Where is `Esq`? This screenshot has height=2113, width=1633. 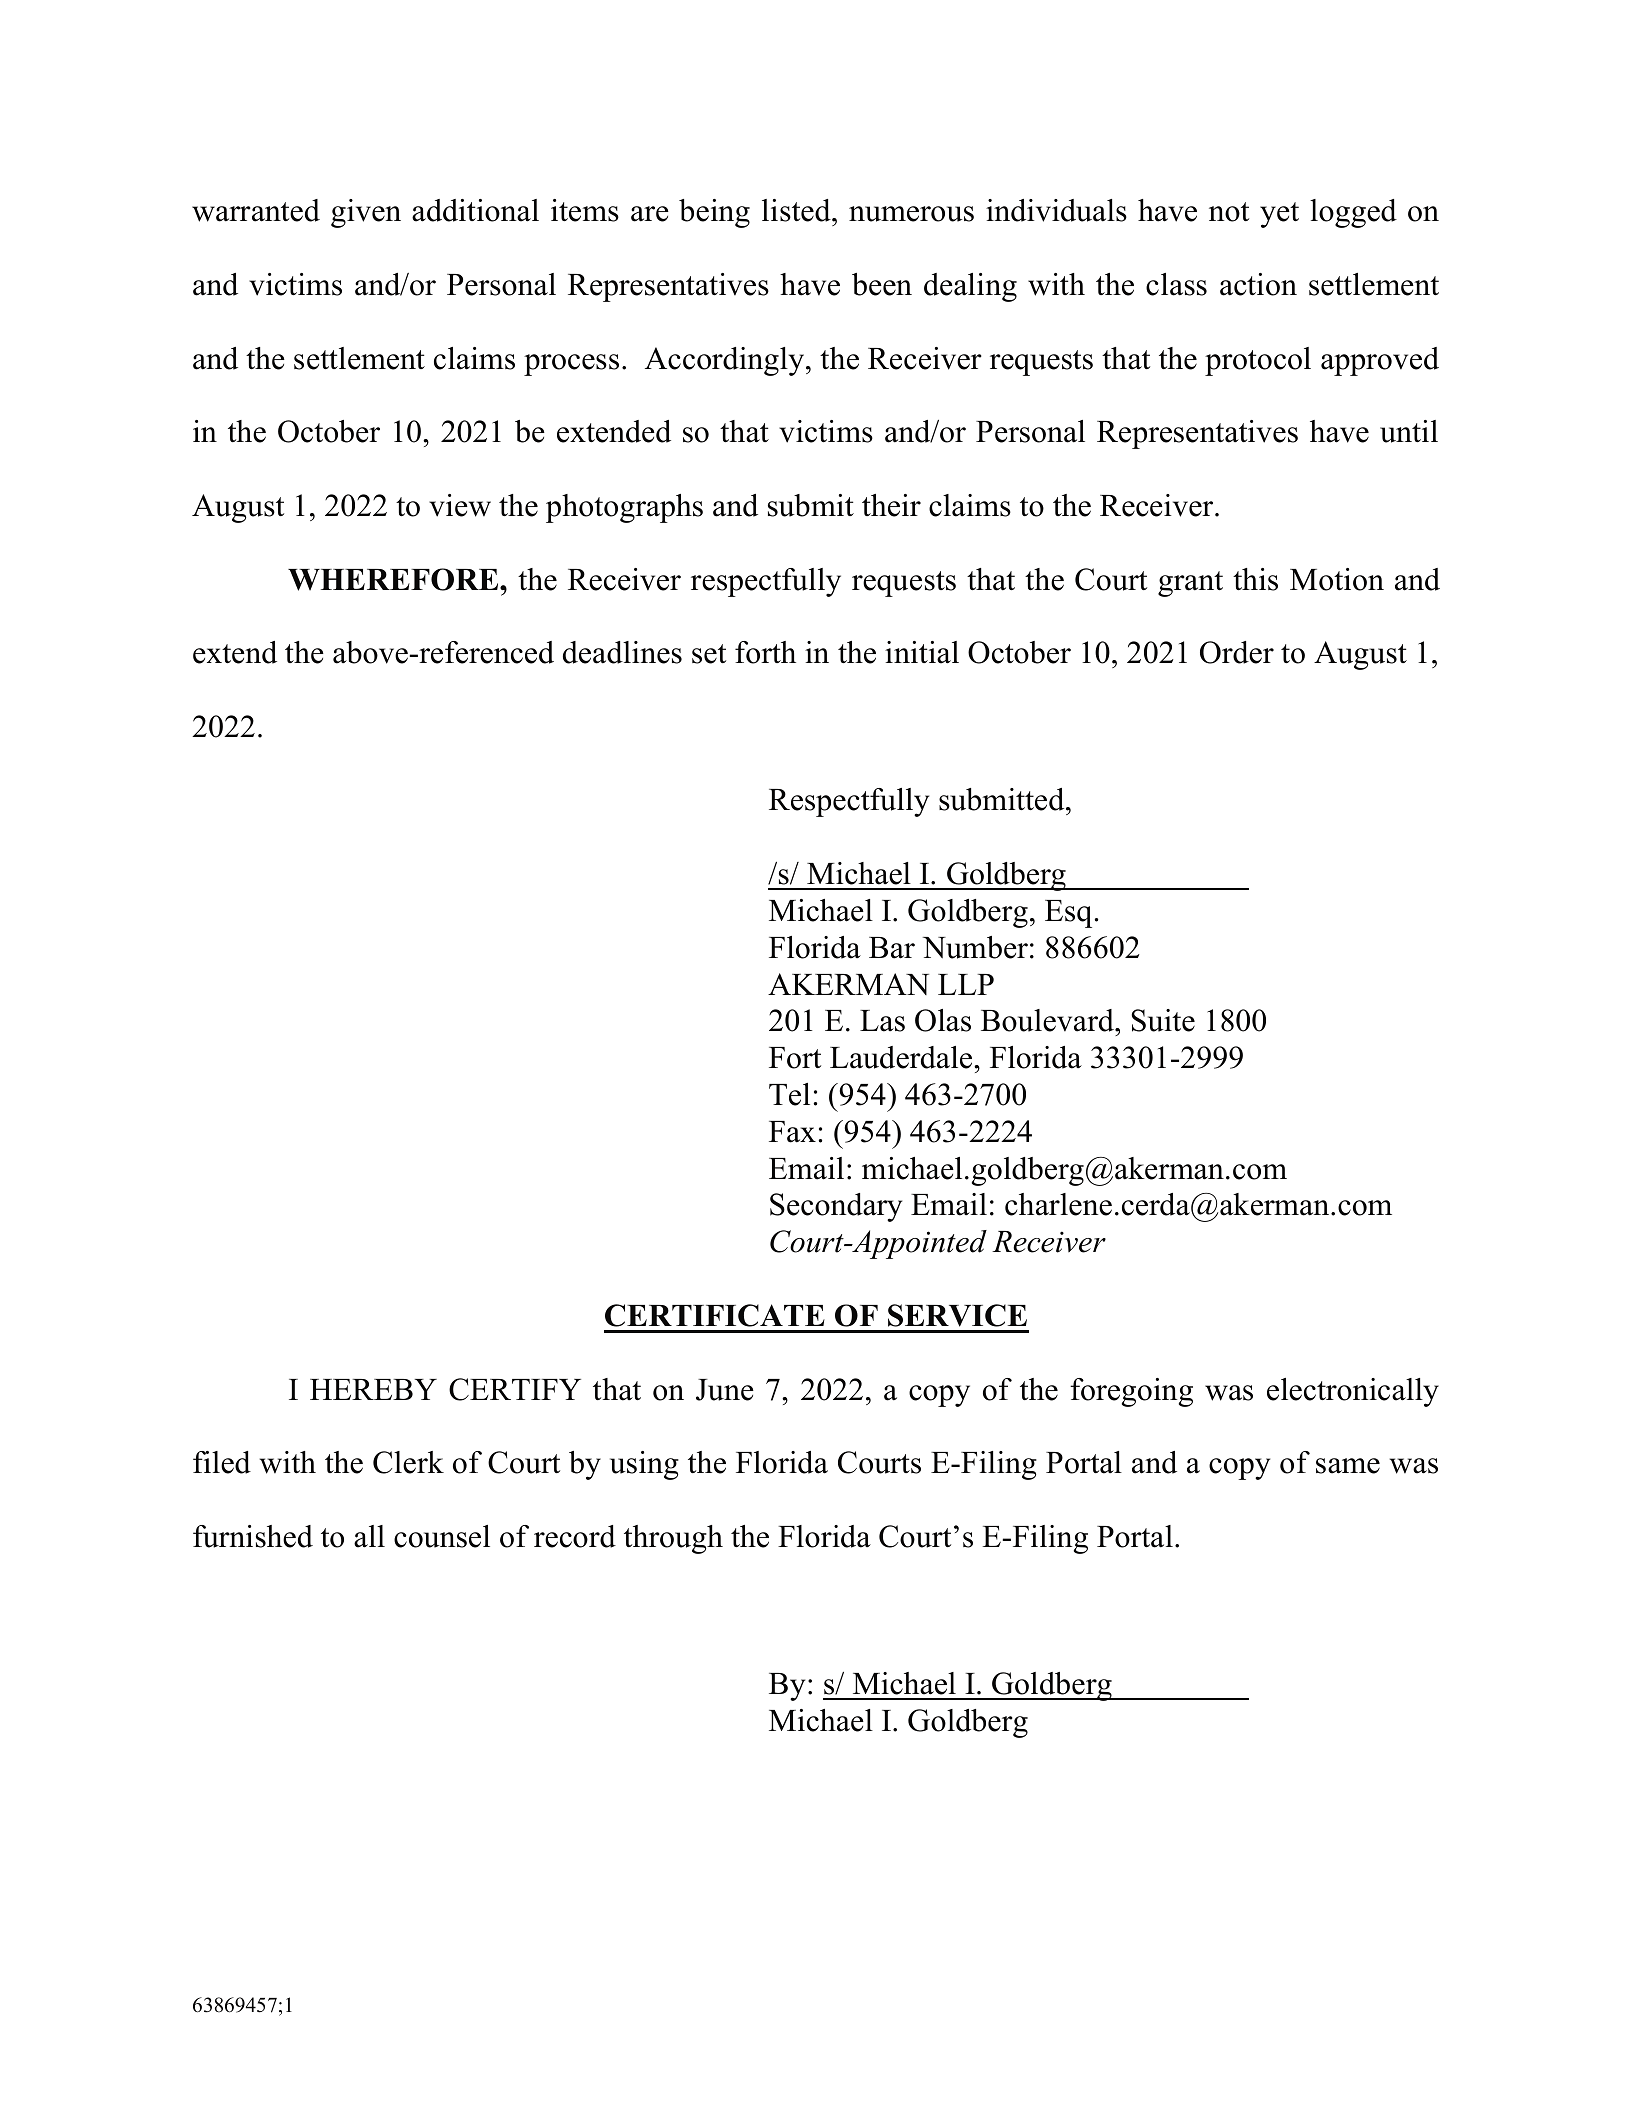
Esq is located at coordinates (1068, 914).
